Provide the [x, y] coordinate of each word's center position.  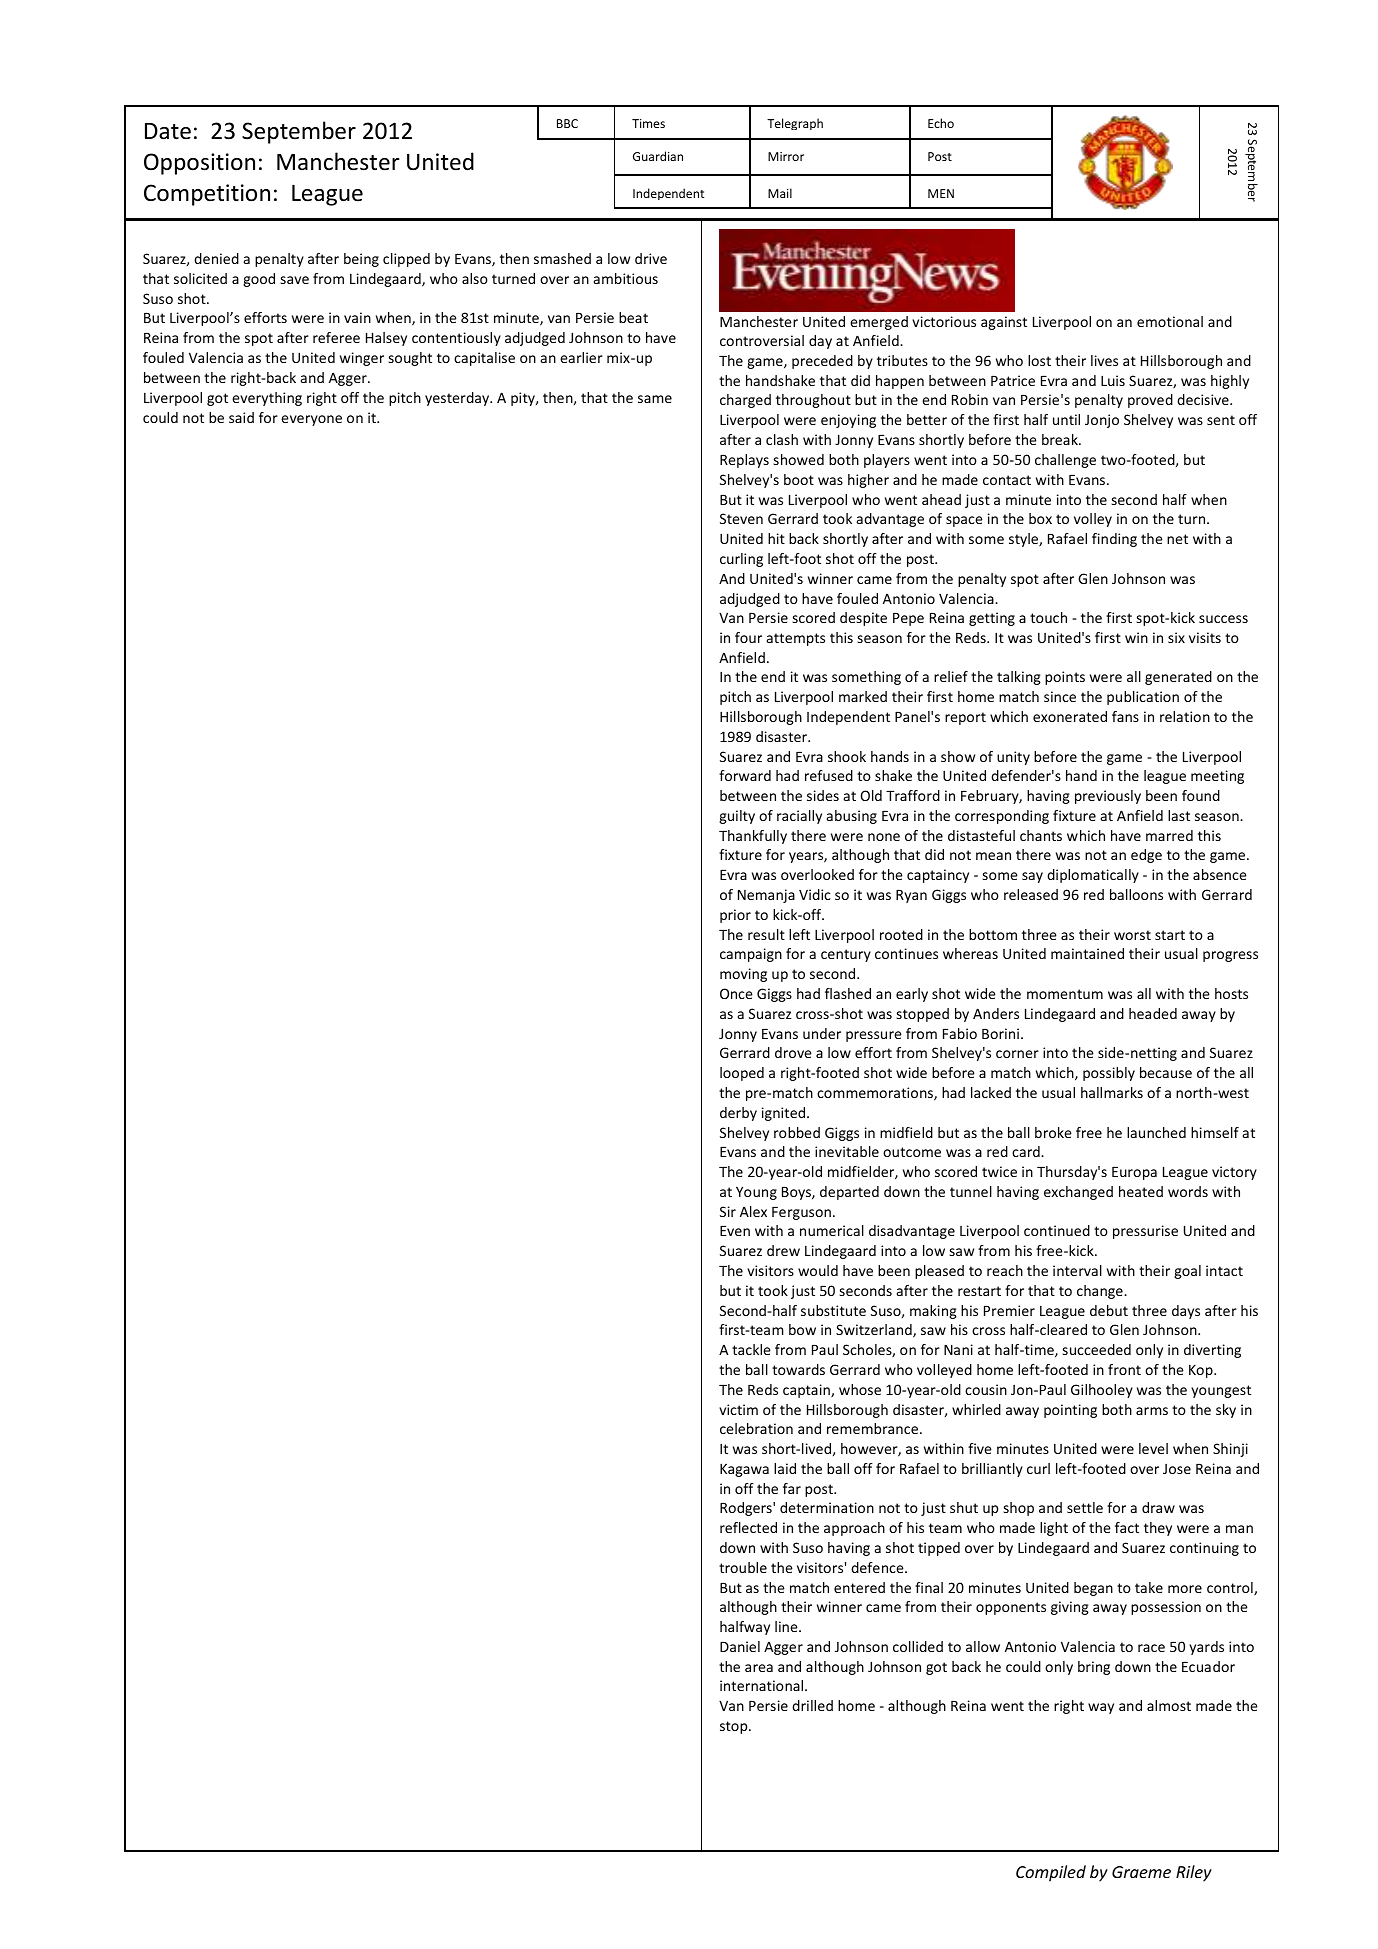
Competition [207, 195]
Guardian [658, 156]
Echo [941, 123]
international [763, 1685]
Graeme [1141, 1872]
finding [1114, 540]
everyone [311, 420]
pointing [1070, 1411]
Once [736, 993]
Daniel [740, 1646]
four [748, 637]
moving [743, 975]
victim [738, 1409]
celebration [756, 1428]
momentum [1065, 994]
